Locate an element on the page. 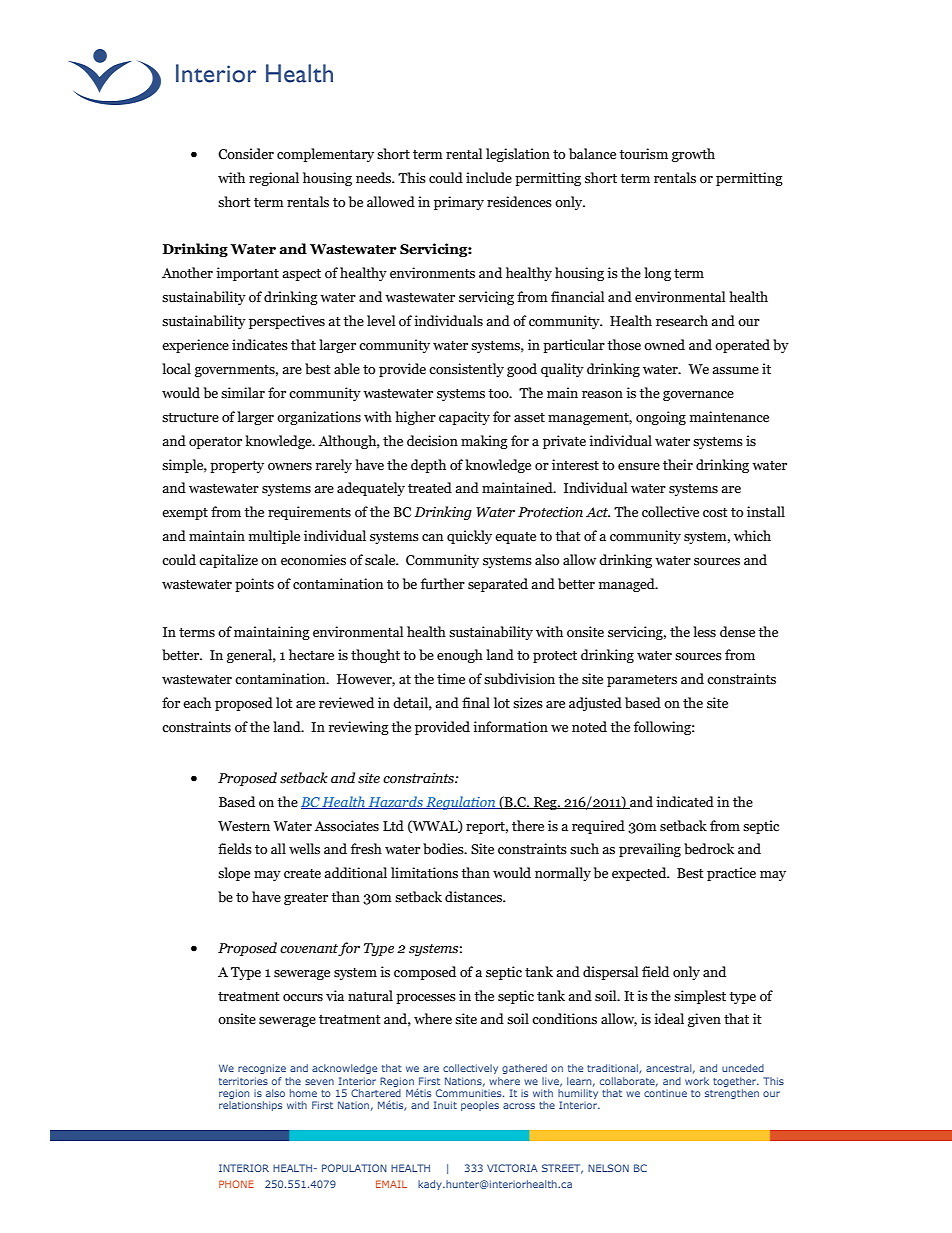  include is located at coordinates (489, 178).
